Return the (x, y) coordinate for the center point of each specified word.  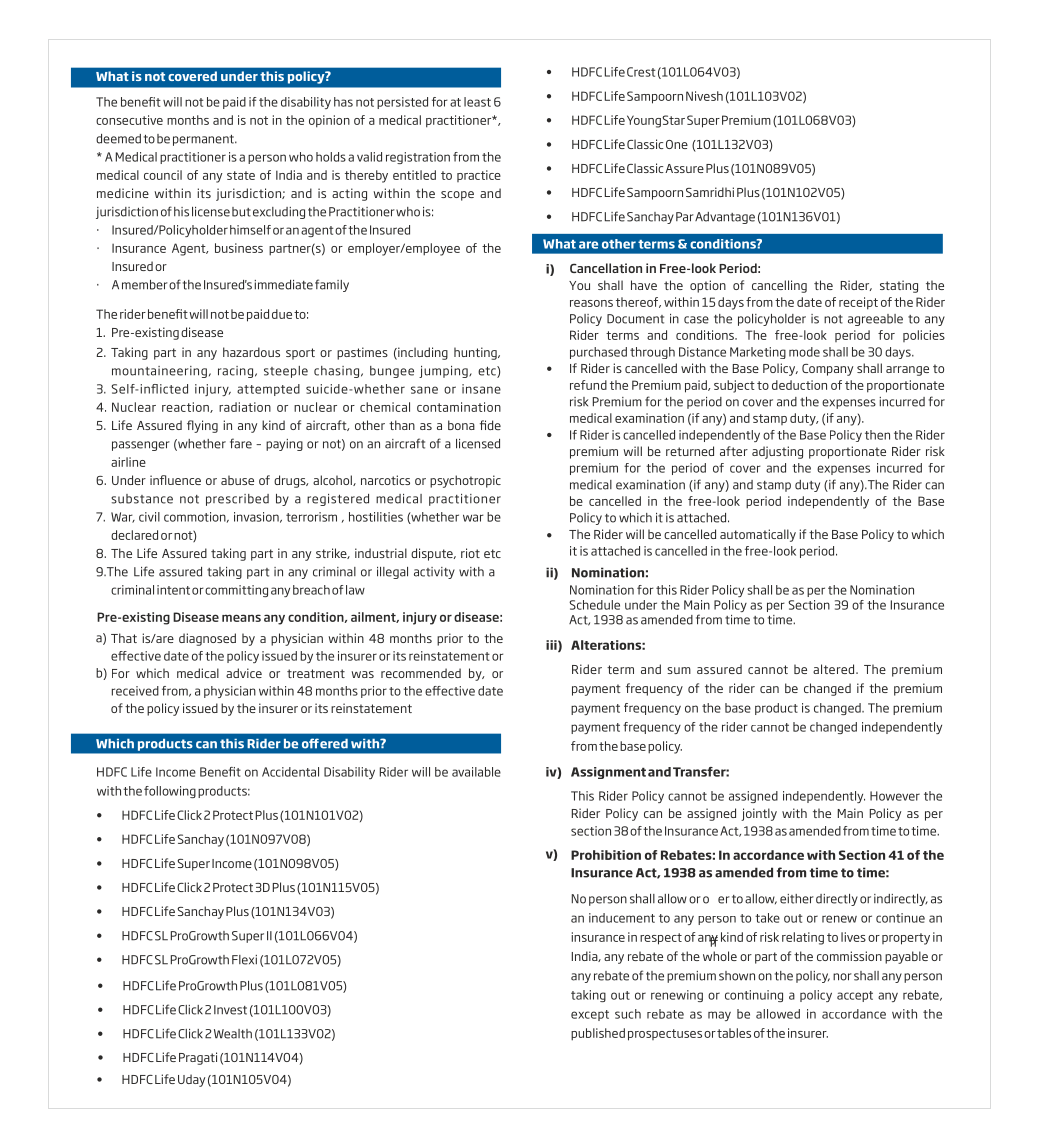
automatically (758, 535)
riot (470, 553)
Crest (641, 72)
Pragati (198, 1058)
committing (236, 591)
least (477, 102)
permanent (204, 140)
